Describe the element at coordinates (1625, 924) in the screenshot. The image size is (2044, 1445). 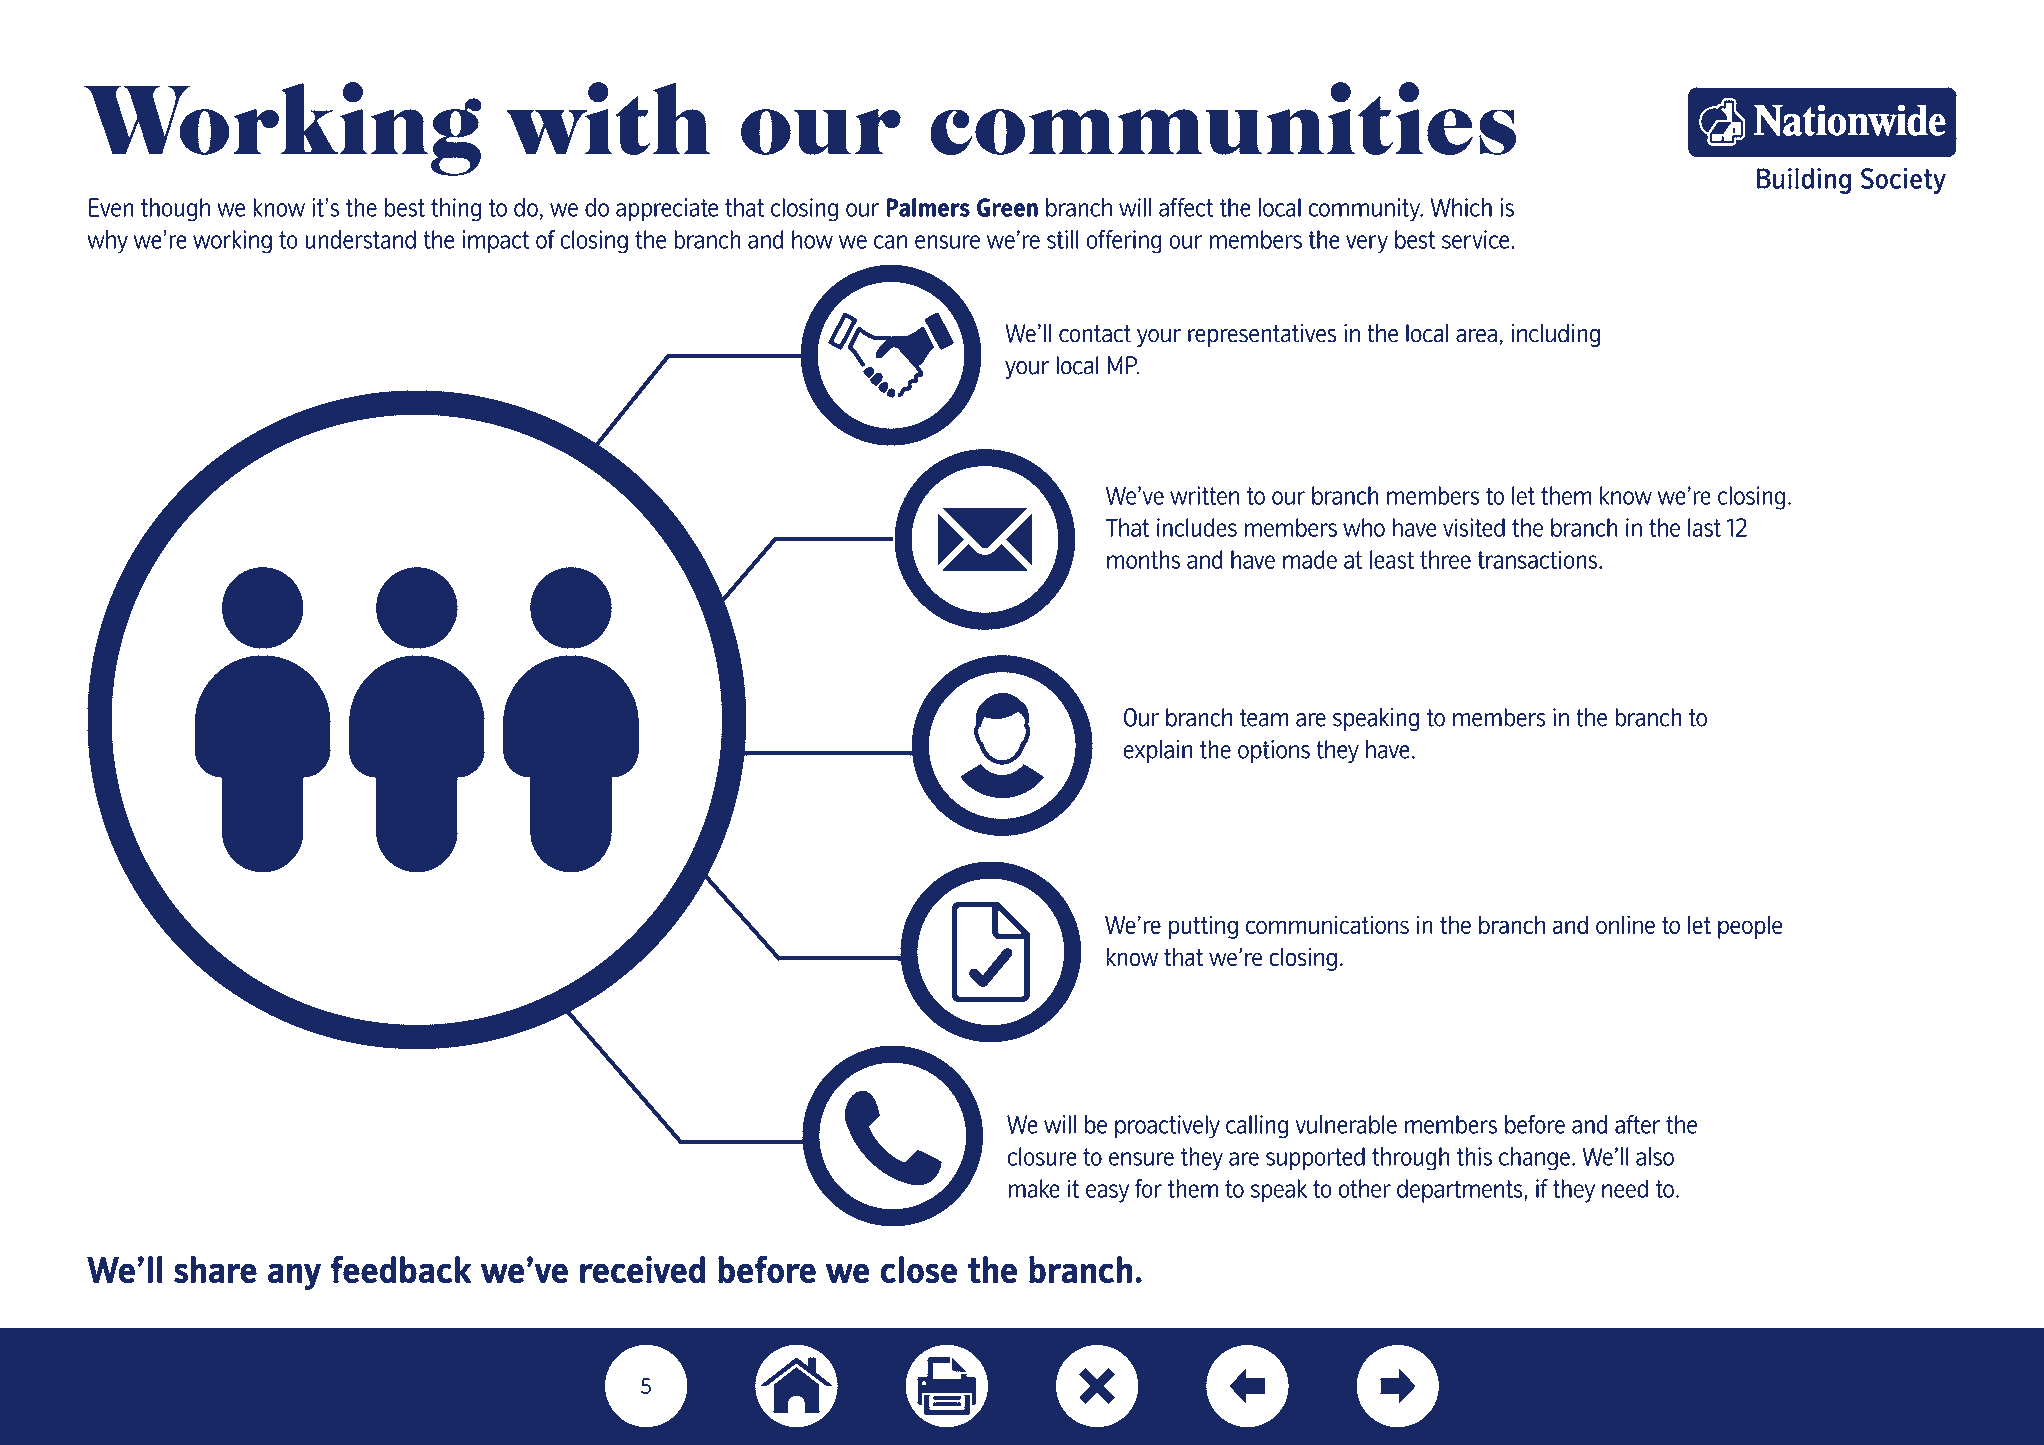
I see `online` at that location.
